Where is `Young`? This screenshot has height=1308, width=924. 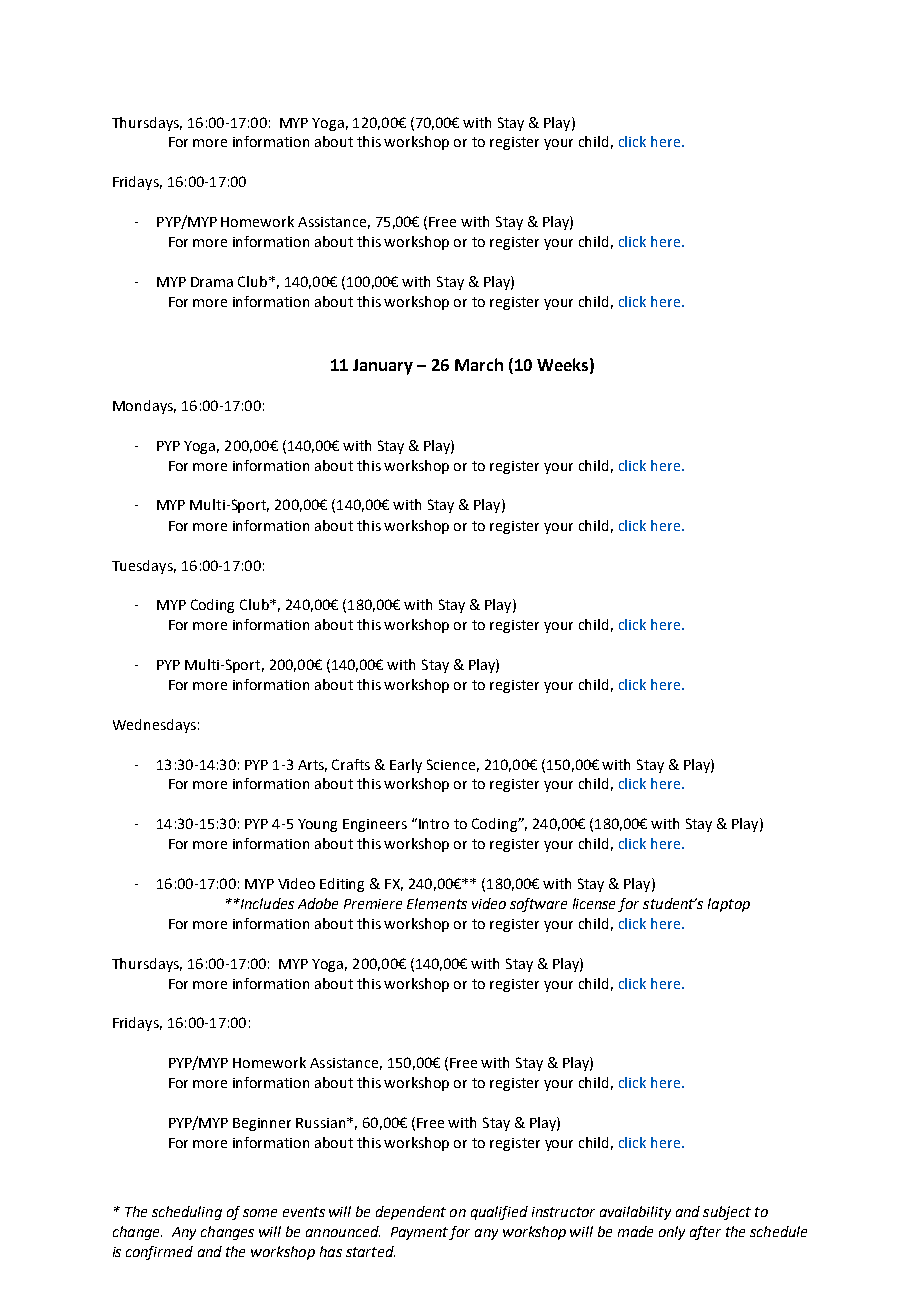
Young is located at coordinates (317, 825).
